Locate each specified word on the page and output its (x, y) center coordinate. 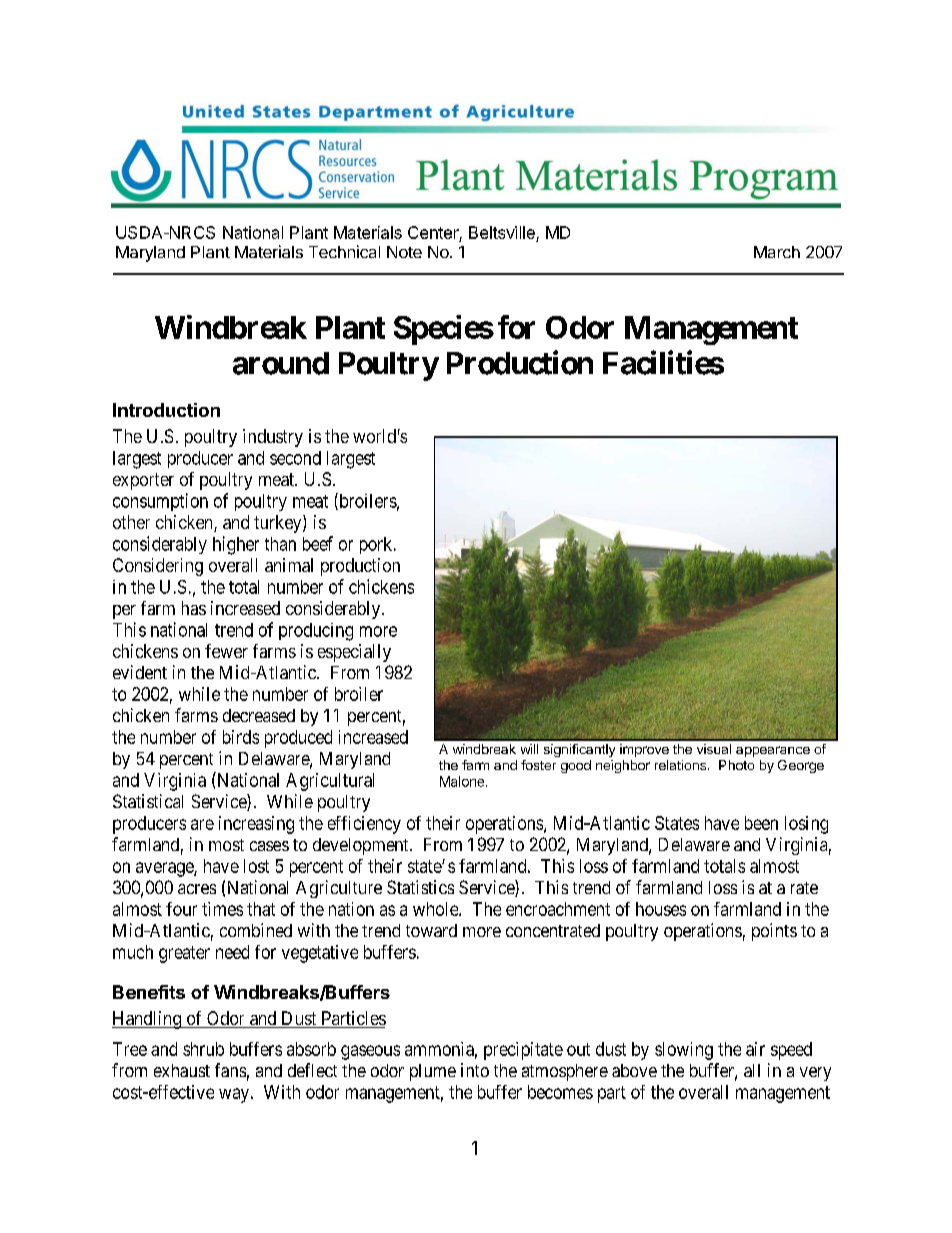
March (777, 252)
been (761, 823)
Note (404, 252)
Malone (462, 781)
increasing (256, 825)
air (755, 1049)
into (475, 1070)
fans (230, 1070)
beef (318, 543)
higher (236, 545)
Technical (344, 251)
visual (714, 749)
